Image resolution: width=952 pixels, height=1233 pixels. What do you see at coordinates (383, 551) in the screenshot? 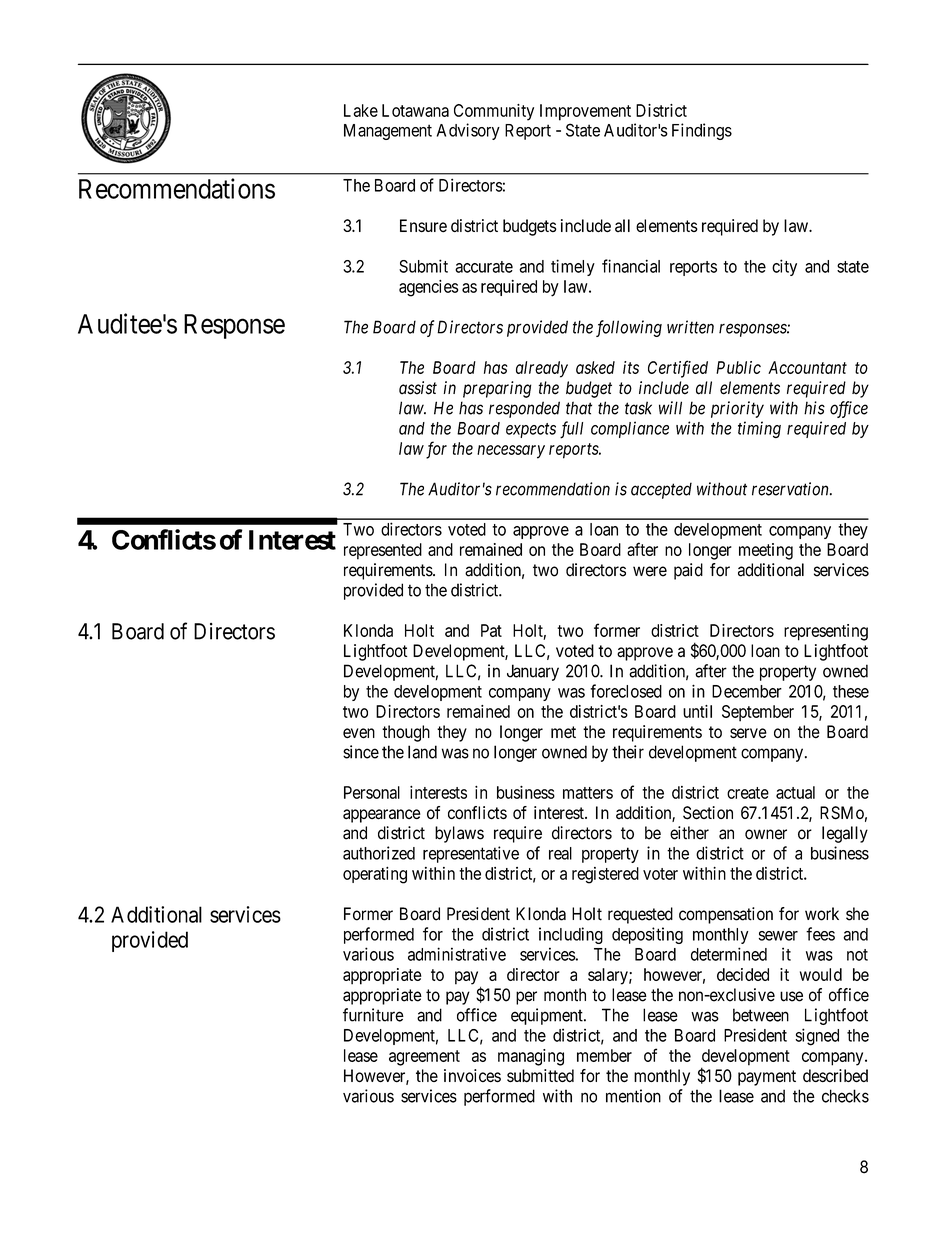
I see `represented` at bounding box center [383, 551].
